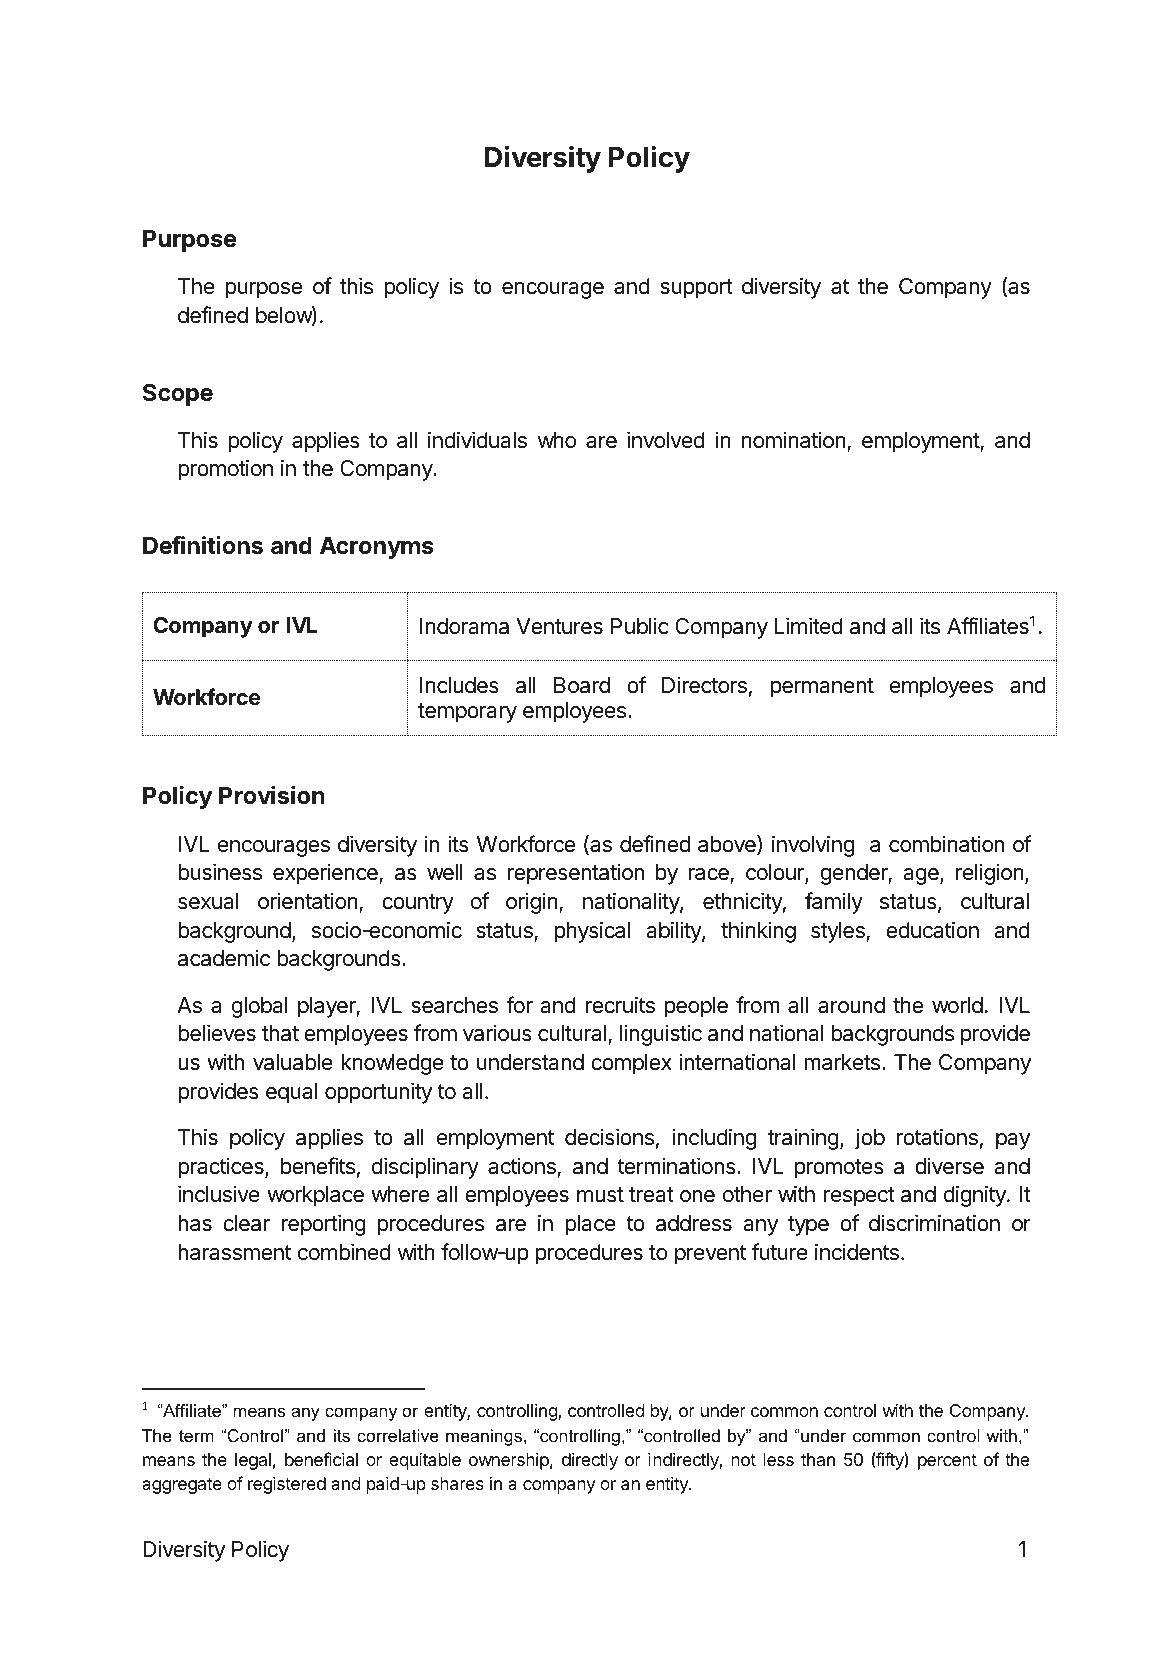 This screenshot has height=1658, width=1172. Describe the element at coordinates (318, 1166) in the screenshot. I see `benefits` at that location.
